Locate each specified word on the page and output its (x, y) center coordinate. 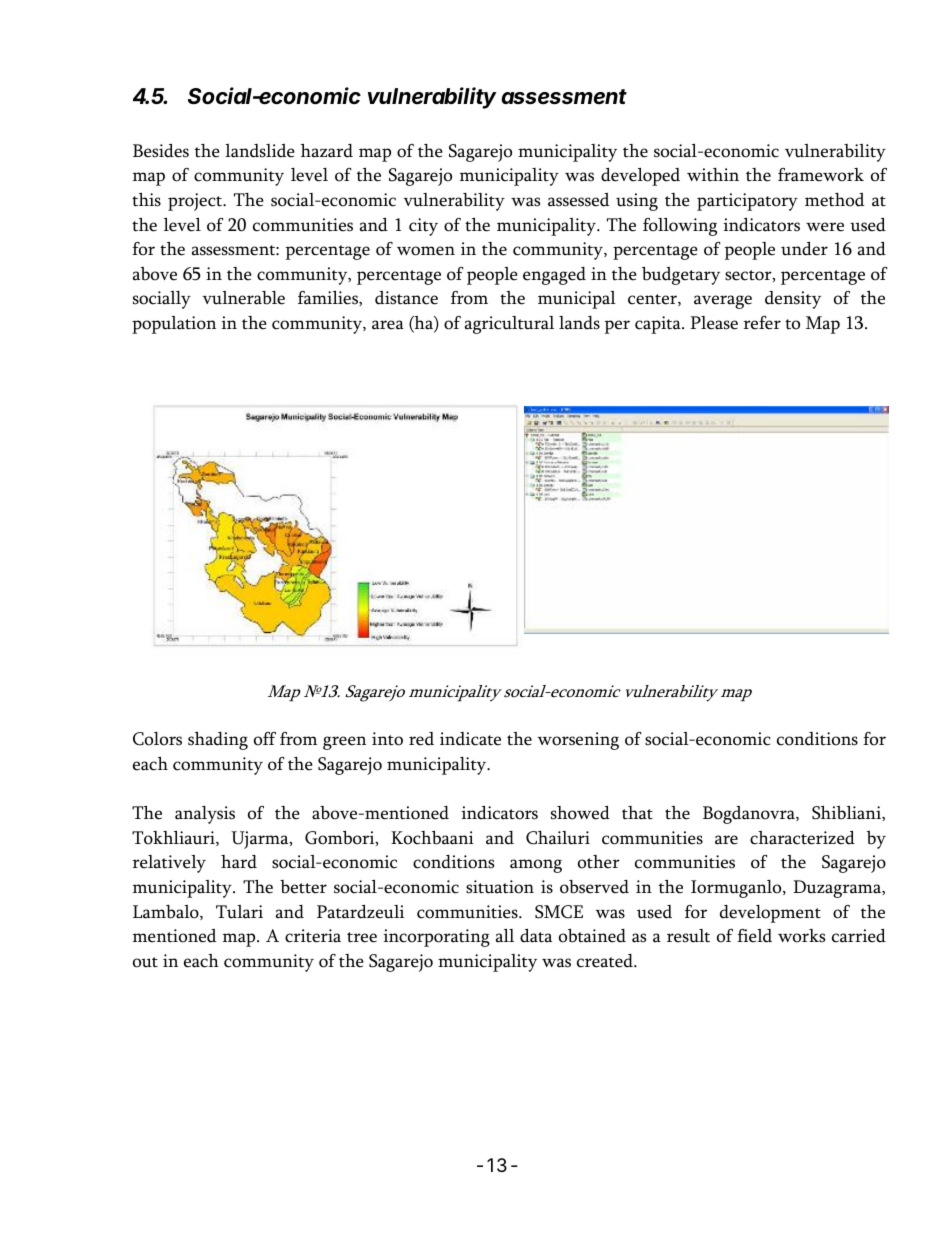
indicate (470, 739)
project (196, 202)
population (174, 325)
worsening (578, 741)
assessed (578, 200)
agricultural (509, 325)
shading (218, 741)
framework (821, 175)
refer (762, 323)
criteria (313, 936)
